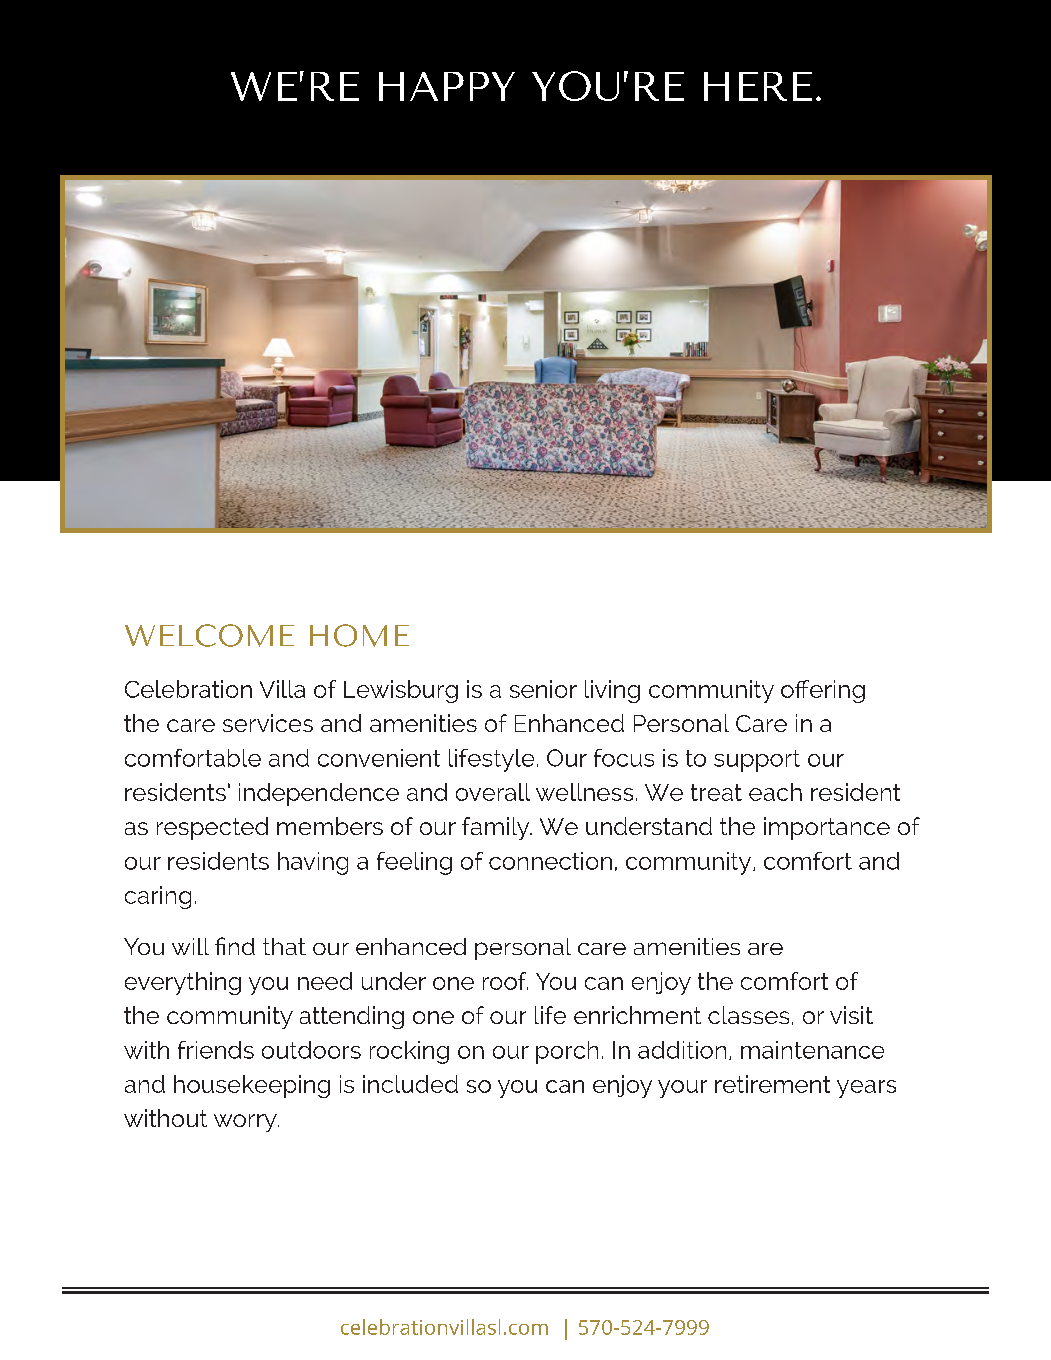  I want to click on housekeeping, so click(252, 1086).
